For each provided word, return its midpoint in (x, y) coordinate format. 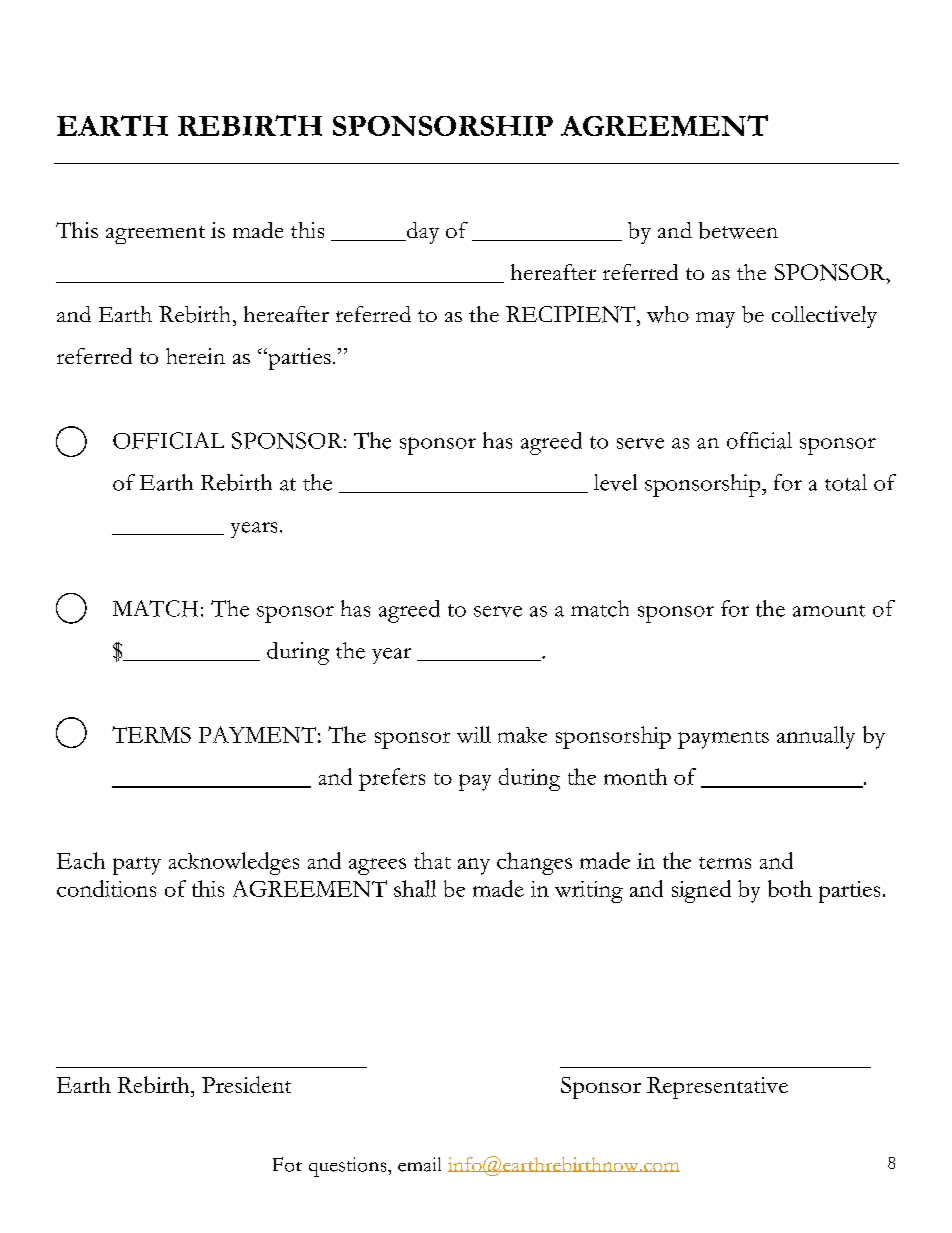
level (615, 482)
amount (829, 611)
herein (195, 356)
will (474, 734)
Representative (717, 1088)
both (790, 888)
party (137, 866)
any (474, 866)
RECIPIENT (572, 314)
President (246, 1084)
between (738, 230)
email (419, 1164)
